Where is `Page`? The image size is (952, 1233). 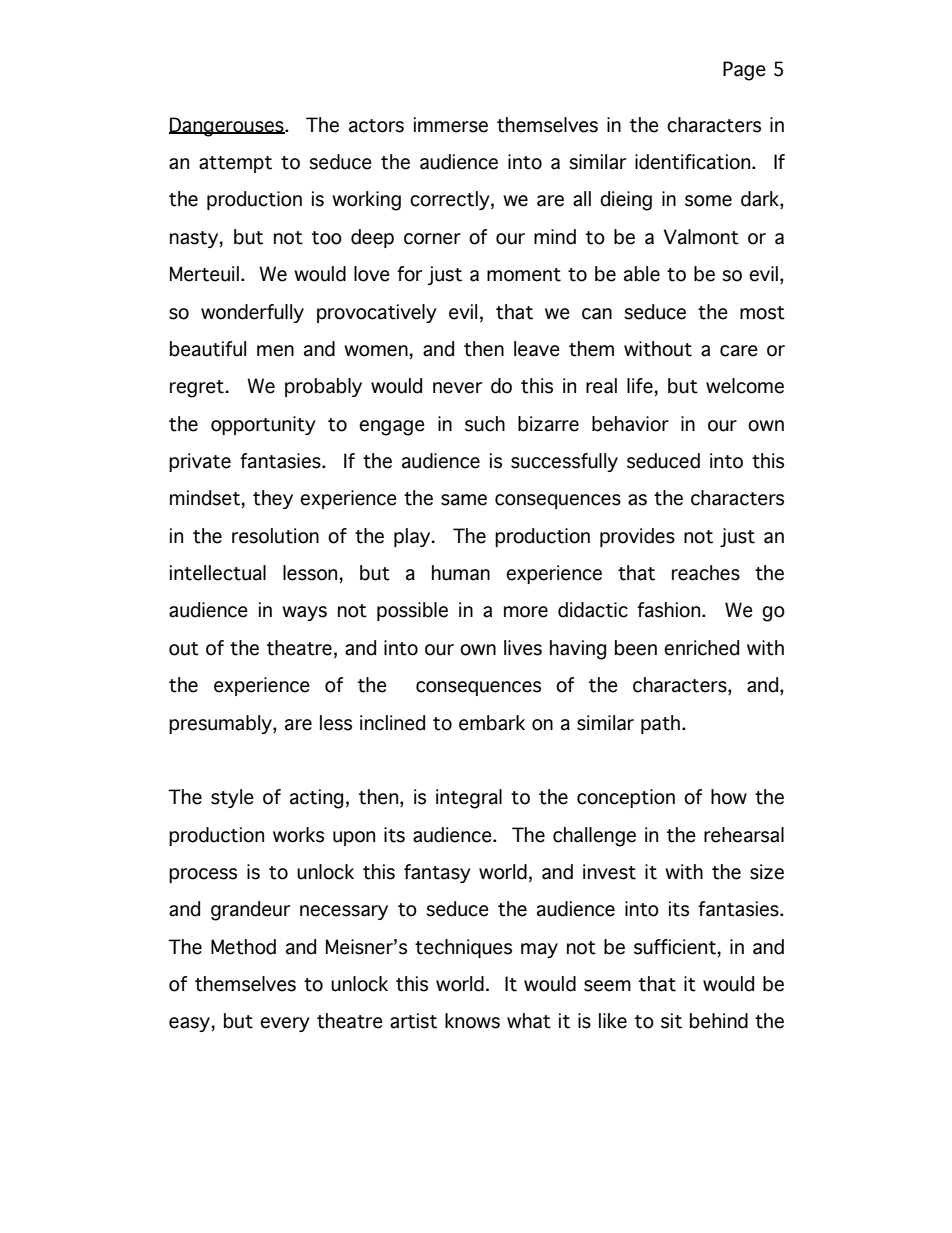
Page is located at coordinates (744, 71).
